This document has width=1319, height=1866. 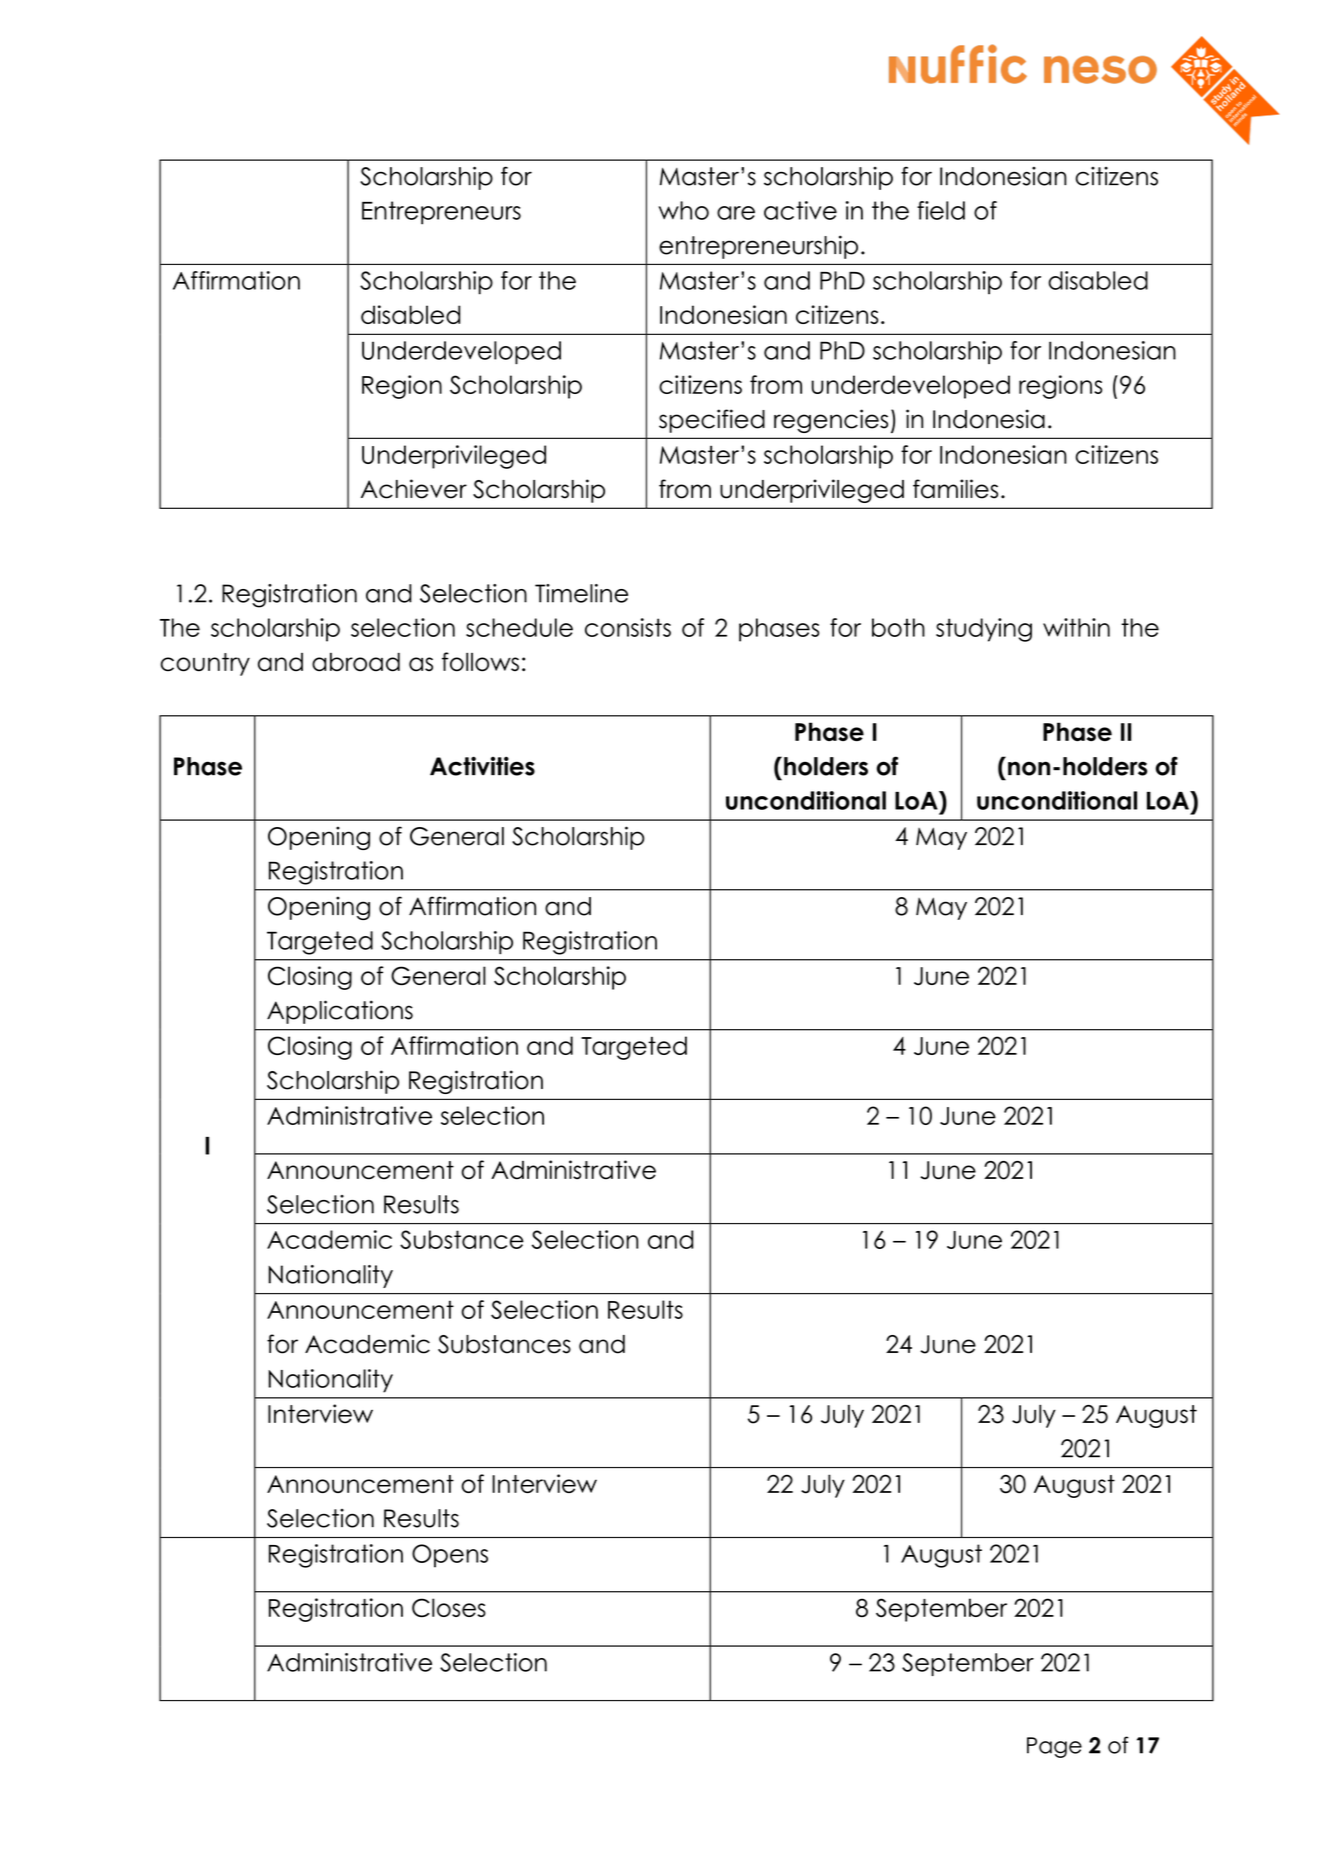 What do you see at coordinates (482, 766) in the document?
I see `Activities` at bounding box center [482, 766].
